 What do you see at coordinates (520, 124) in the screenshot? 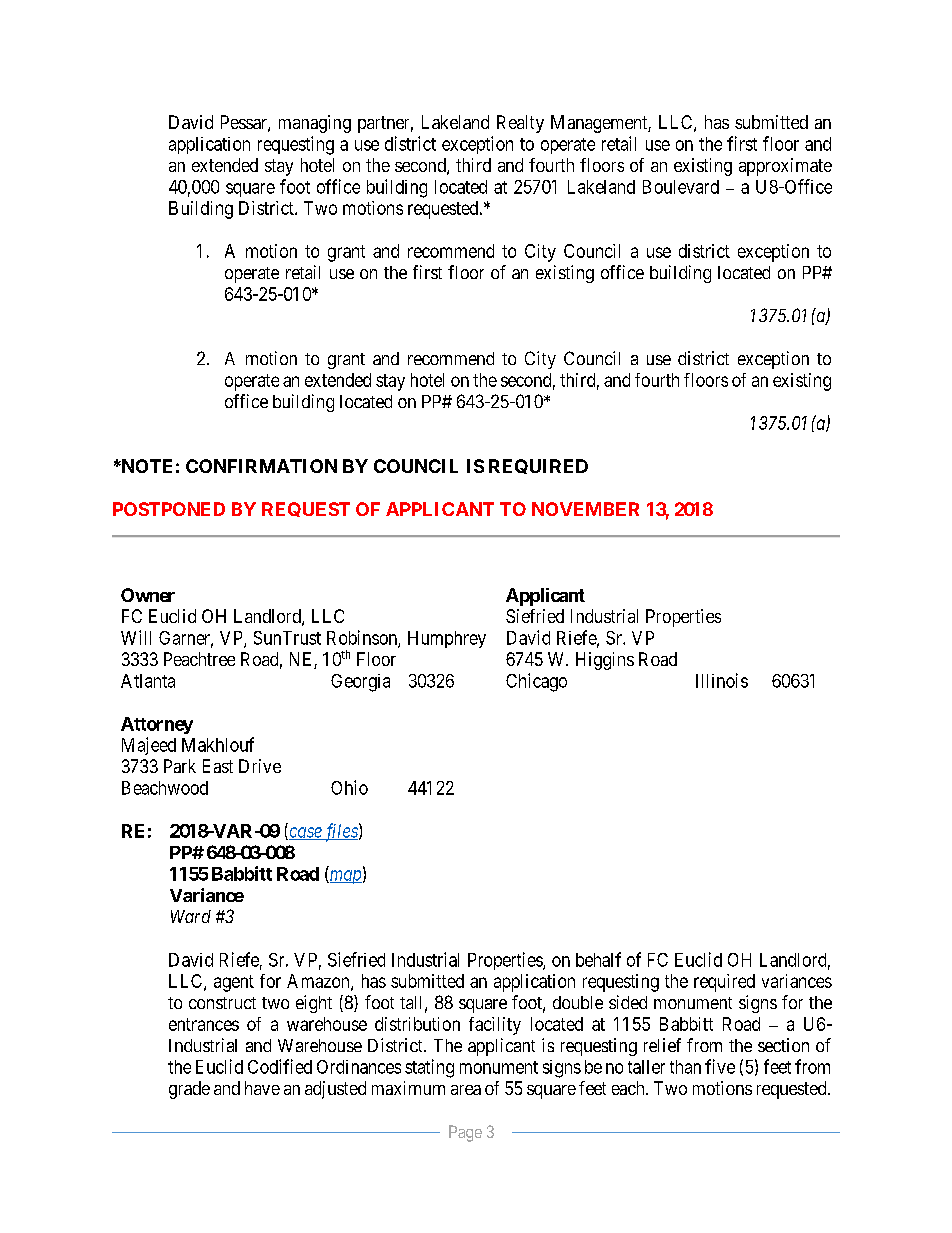
I see `Realty` at bounding box center [520, 124].
